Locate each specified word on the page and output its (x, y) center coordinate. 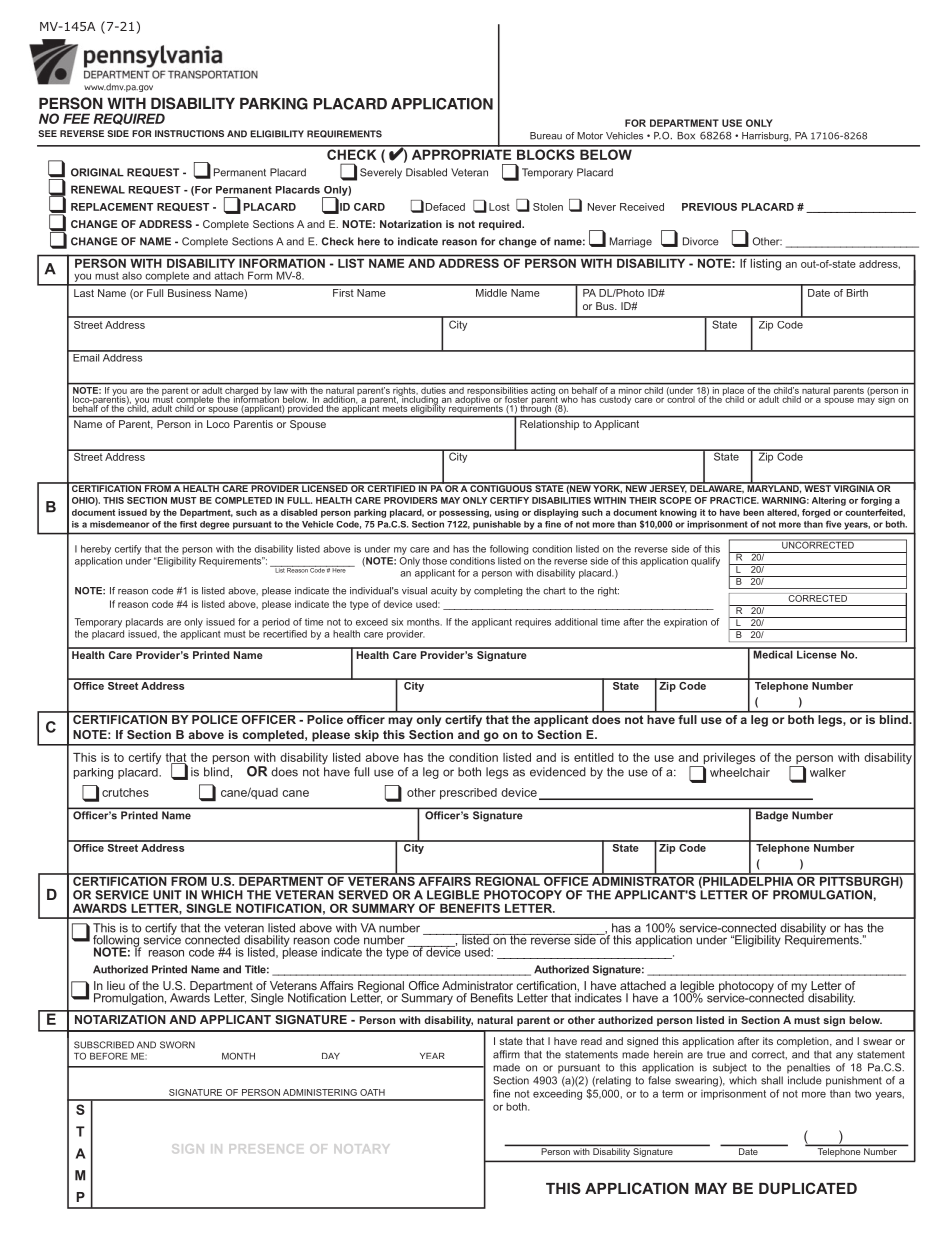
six (397, 622)
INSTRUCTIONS (189, 133)
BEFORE (109, 1056)
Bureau (546, 136)
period (276, 623)
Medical (773, 653)
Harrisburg (766, 137)
